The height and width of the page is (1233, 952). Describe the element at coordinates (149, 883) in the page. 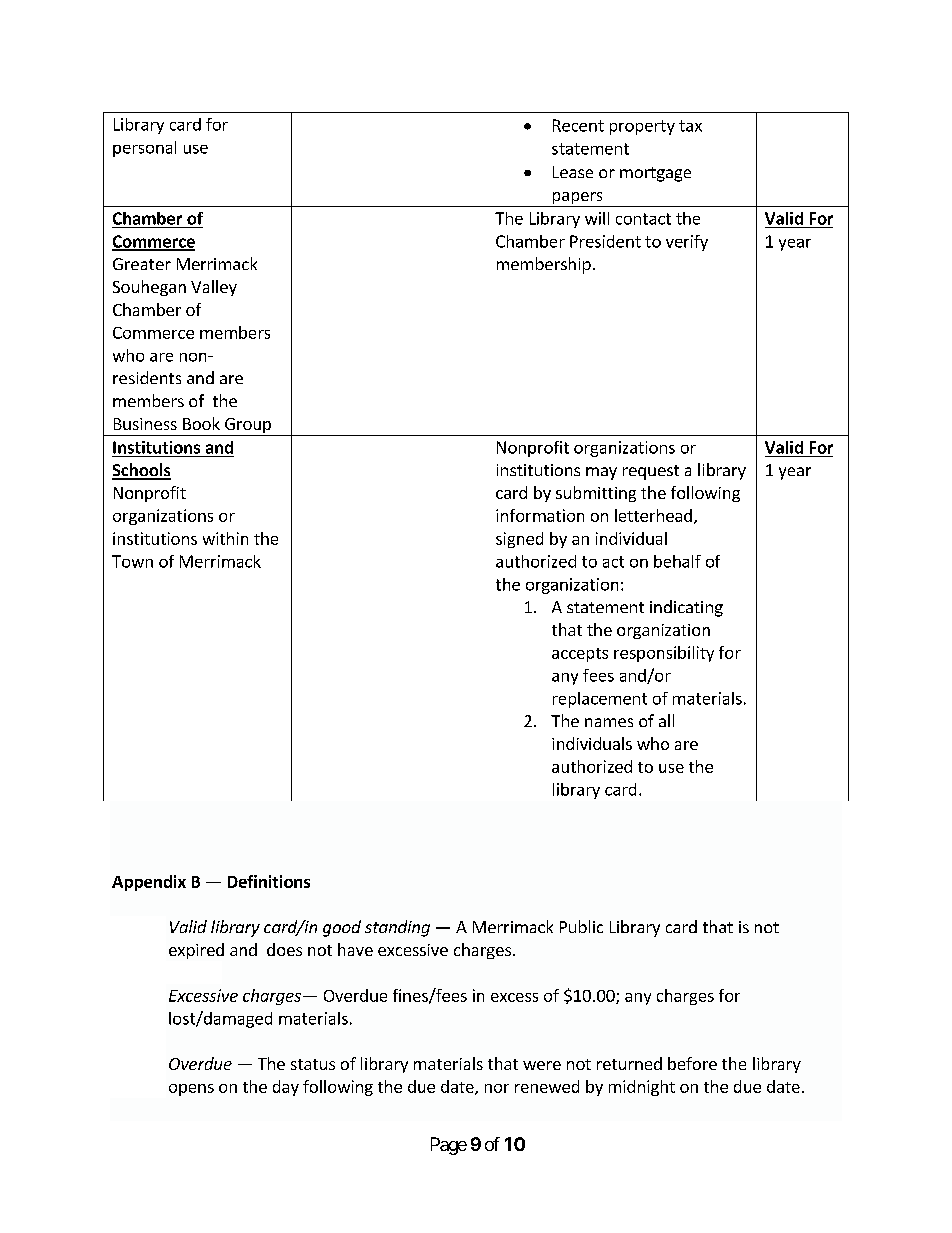

I see `Appendix` at that location.
